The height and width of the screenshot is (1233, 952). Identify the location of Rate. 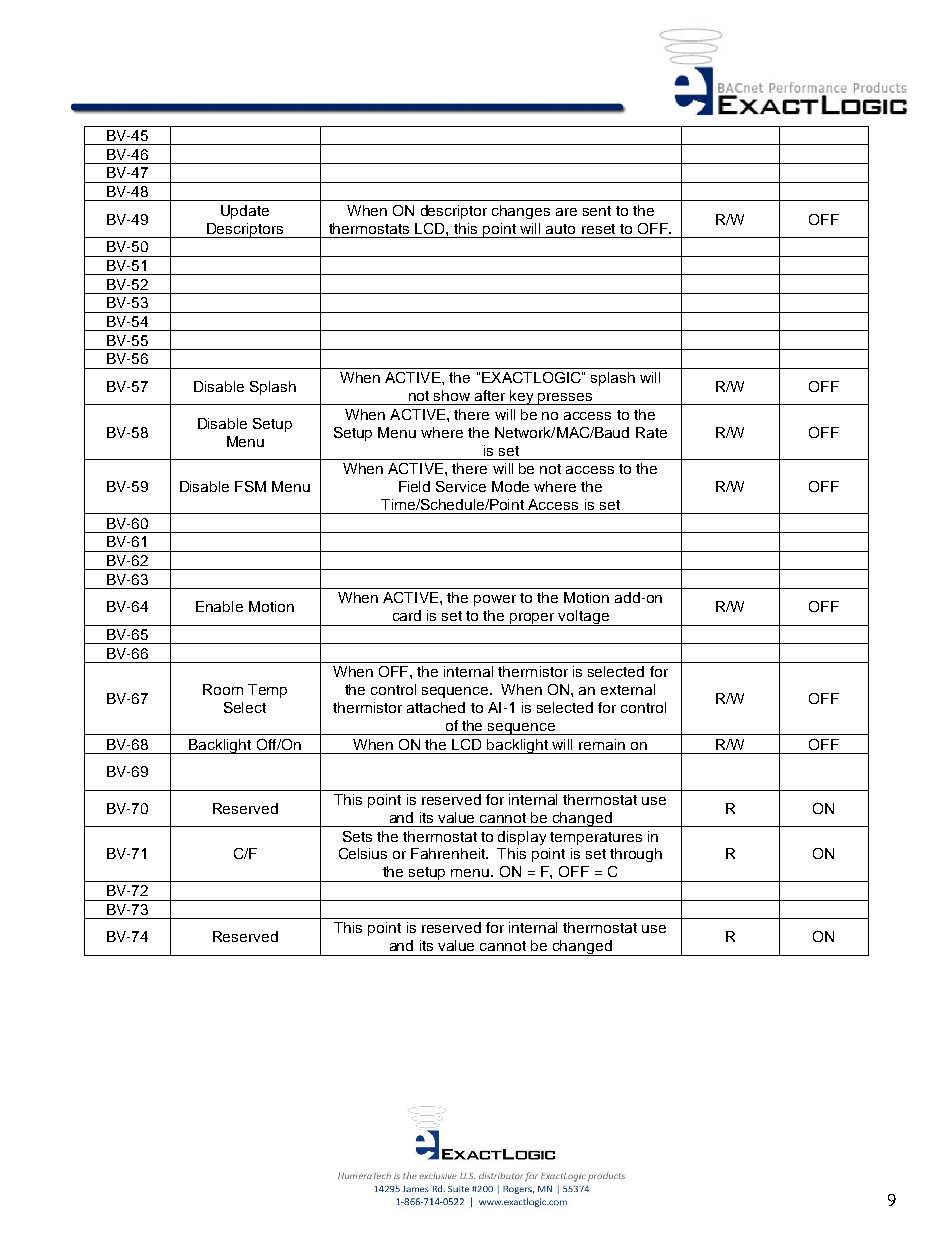
(651, 432).
